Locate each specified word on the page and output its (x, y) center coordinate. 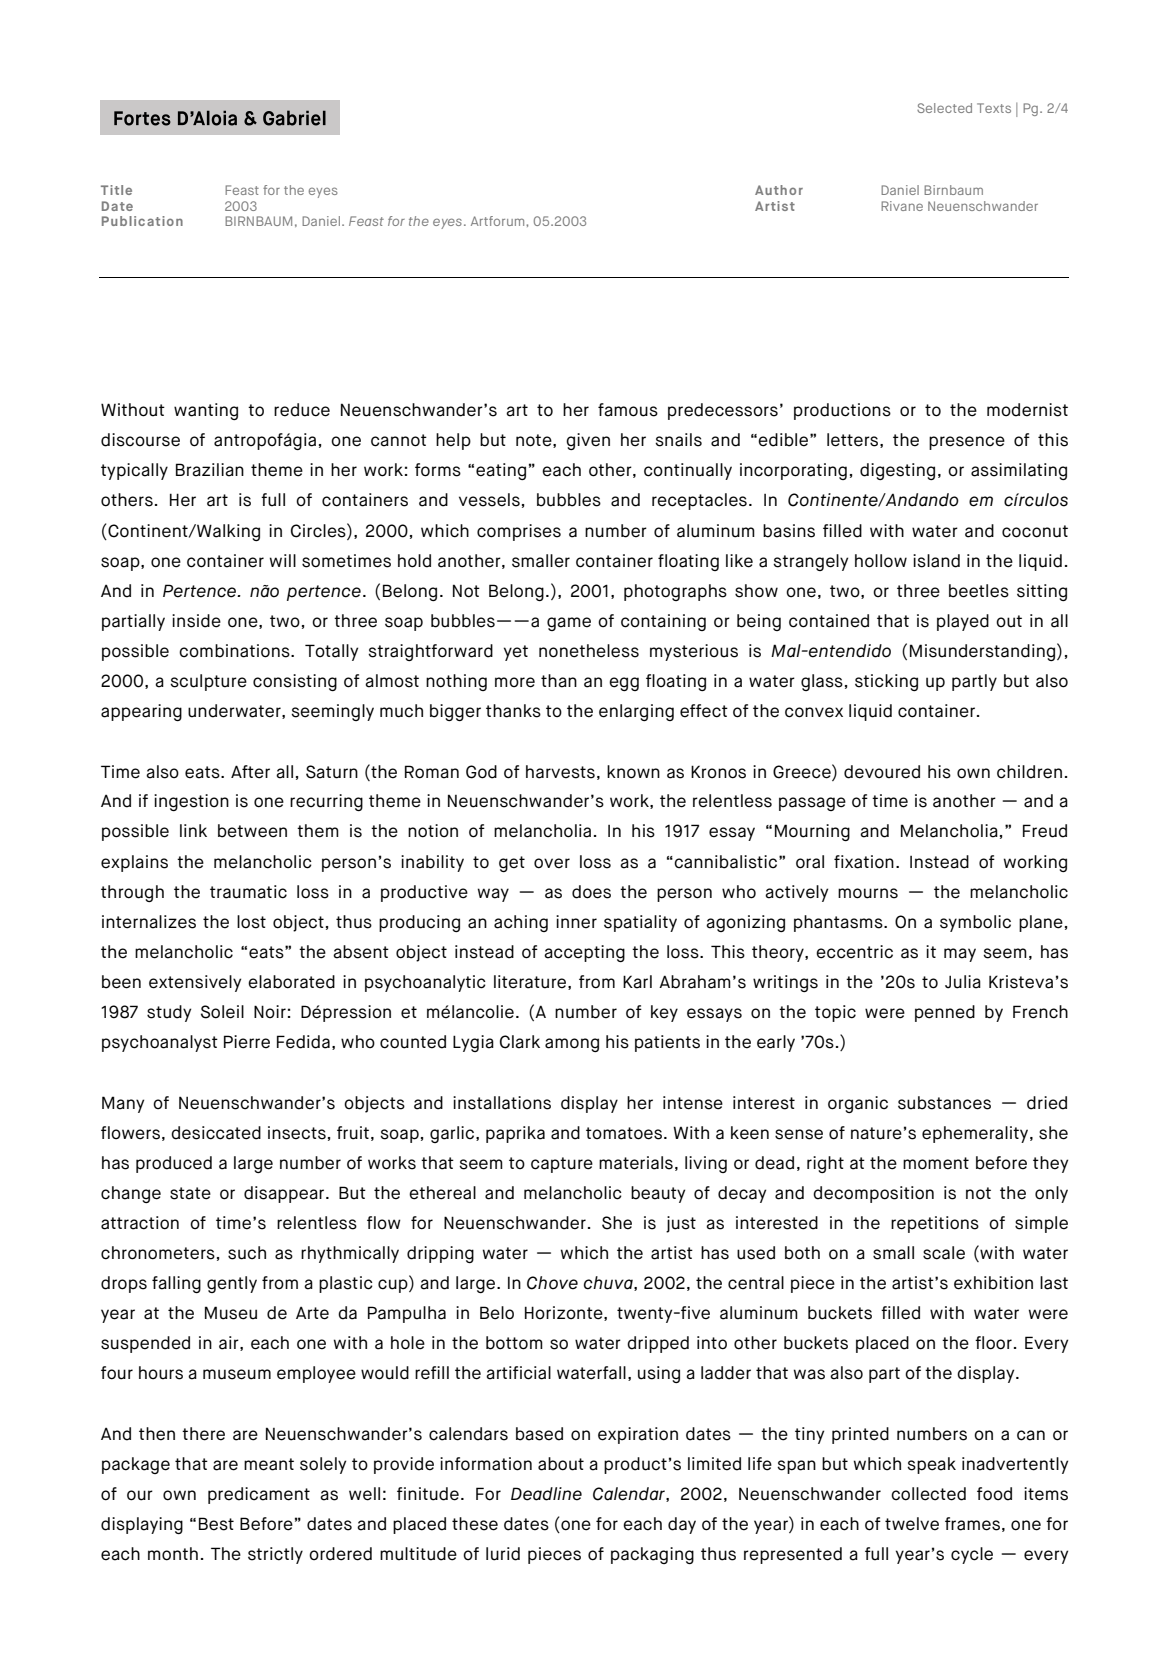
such (247, 1253)
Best (216, 1524)
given (588, 441)
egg (624, 684)
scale (944, 1253)
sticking (886, 682)
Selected (944, 108)
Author (779, 190)
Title (116, 190)
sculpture (208, 682)
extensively (195, 983)
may (960, 955)
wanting (206, 411)
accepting (584, 953)
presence (967, 443)
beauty (658, 1194)
